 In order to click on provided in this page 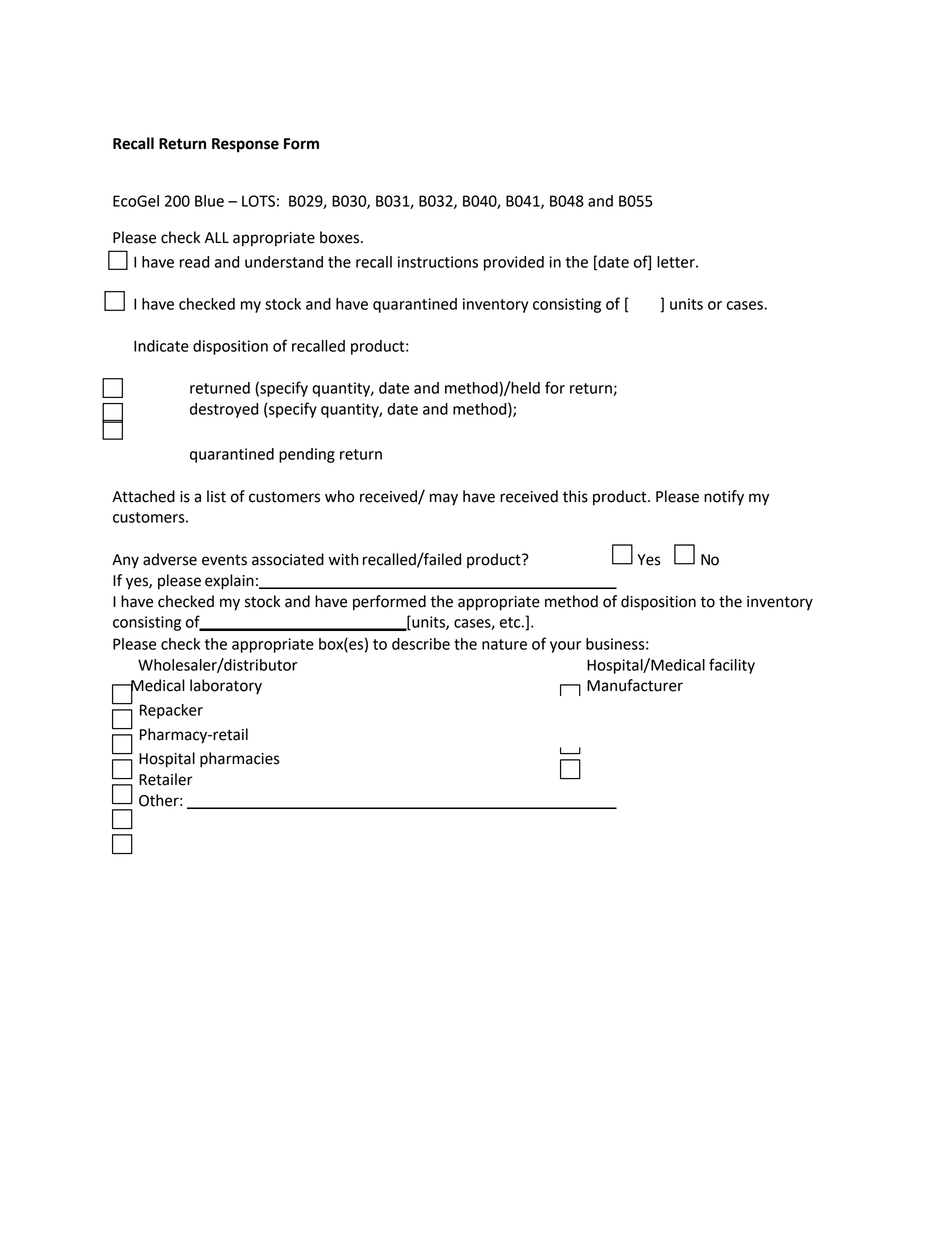, I will do `click(514, 263)`.
